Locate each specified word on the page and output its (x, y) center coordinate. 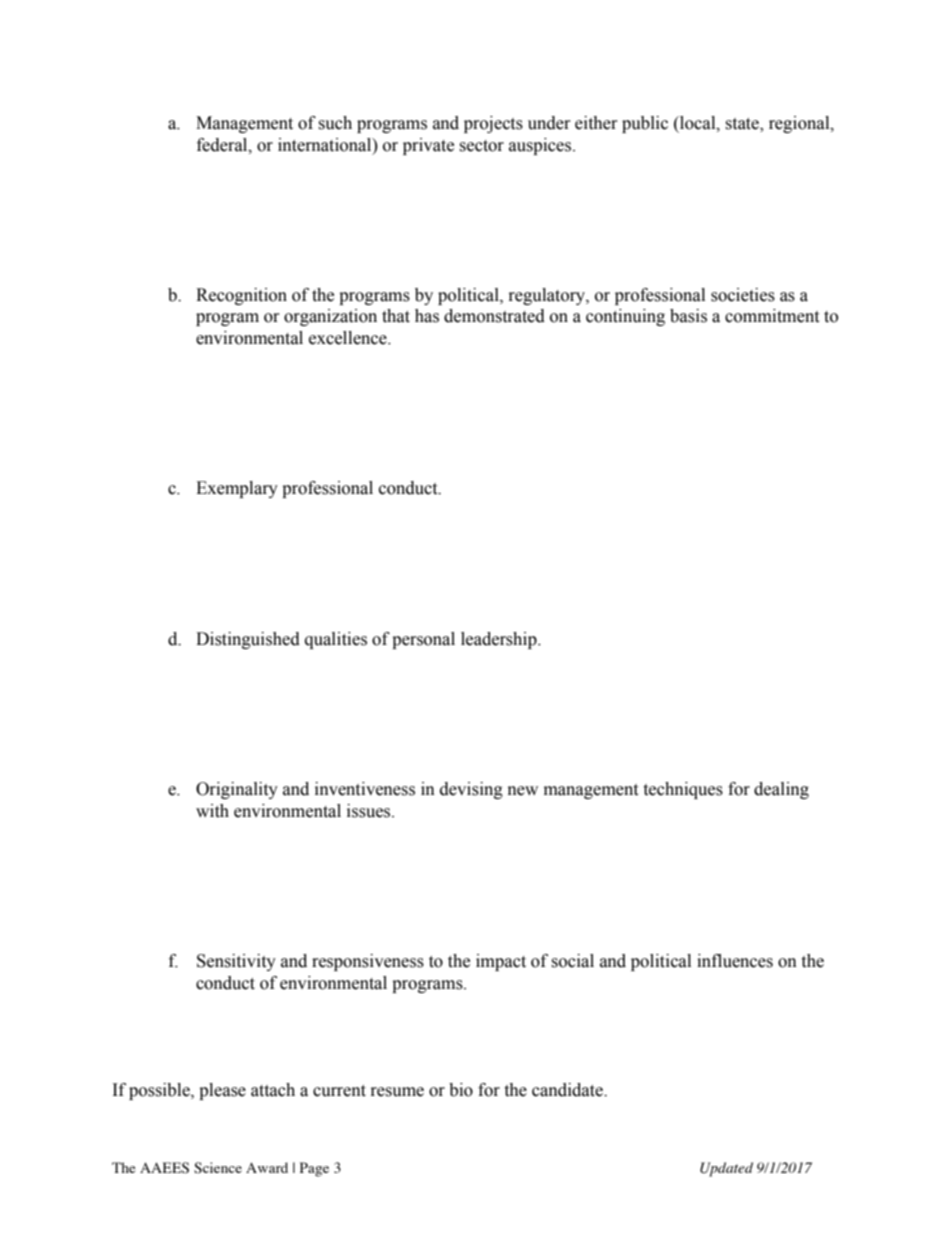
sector (481, 146)
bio (461, 1090)
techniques (683, 790)
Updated (726, 1169)
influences (735, 961)
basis (688, 316)
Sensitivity (236, 962)
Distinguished (248, 640)
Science (218, 1168)
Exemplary (237, 489)
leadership (500, 640)
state (743, 125)
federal (223, 145)
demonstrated (494, 316)
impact (501, 962)
